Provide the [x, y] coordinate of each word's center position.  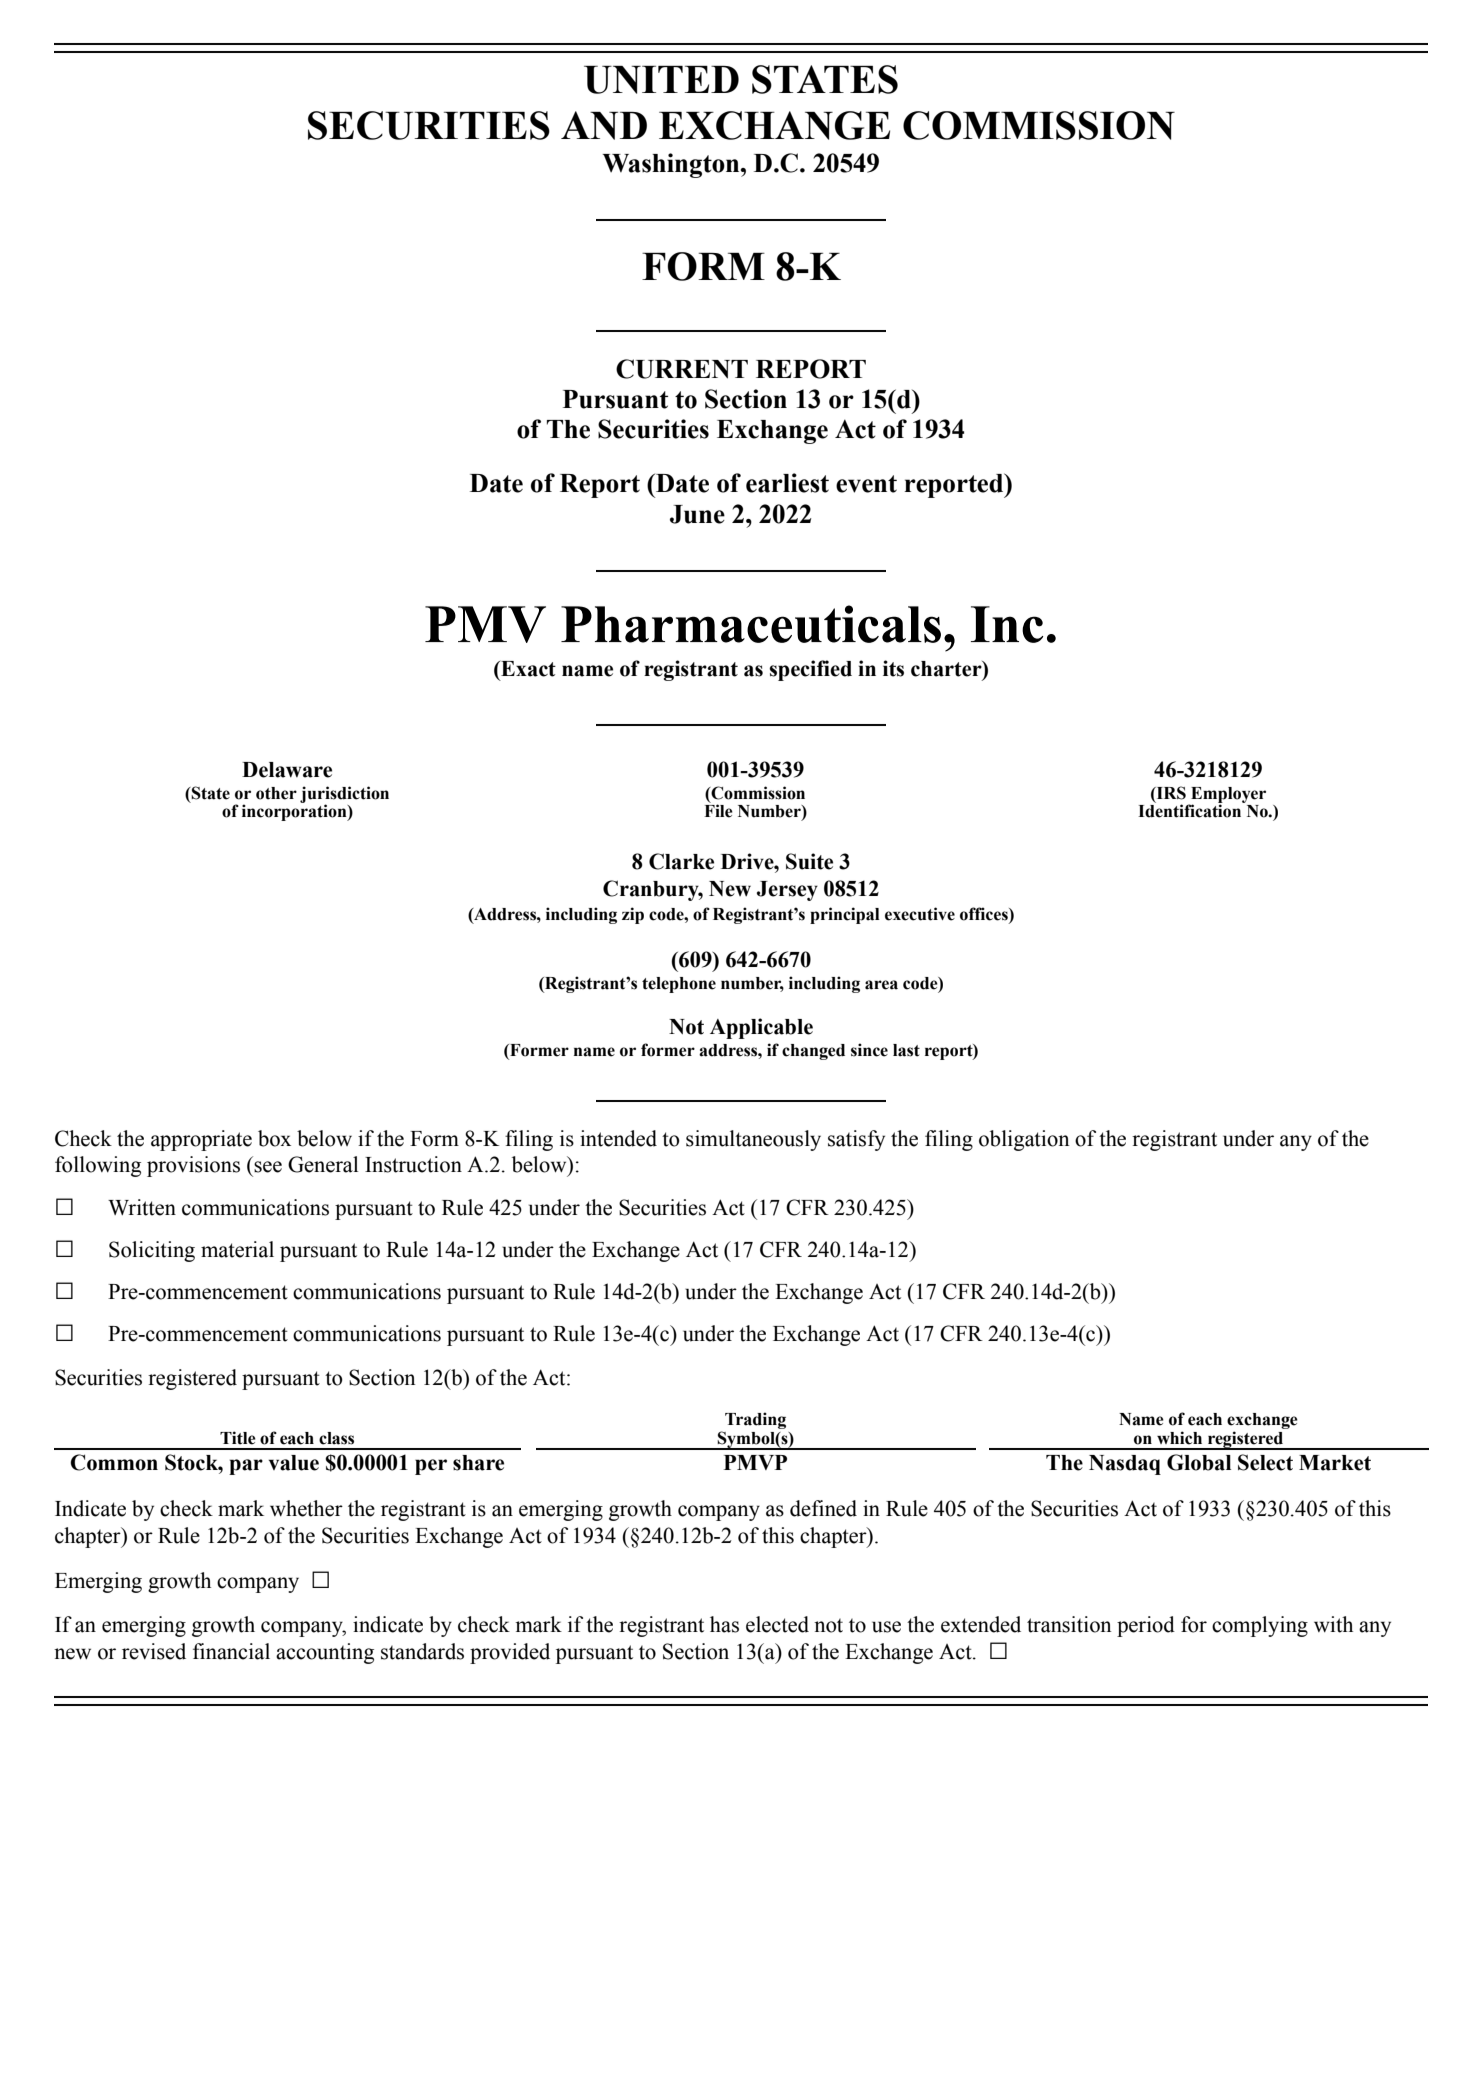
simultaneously [753, 1140]
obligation [1024, 1140]
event [866, 484]
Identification [1191, 810]
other [276, 793]
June [697, 514]
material [237, 1249]
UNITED [661, 80]
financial [231, 1651]
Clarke [681, 861]
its [893, 668]
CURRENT [682, 369]
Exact [527, 669]
